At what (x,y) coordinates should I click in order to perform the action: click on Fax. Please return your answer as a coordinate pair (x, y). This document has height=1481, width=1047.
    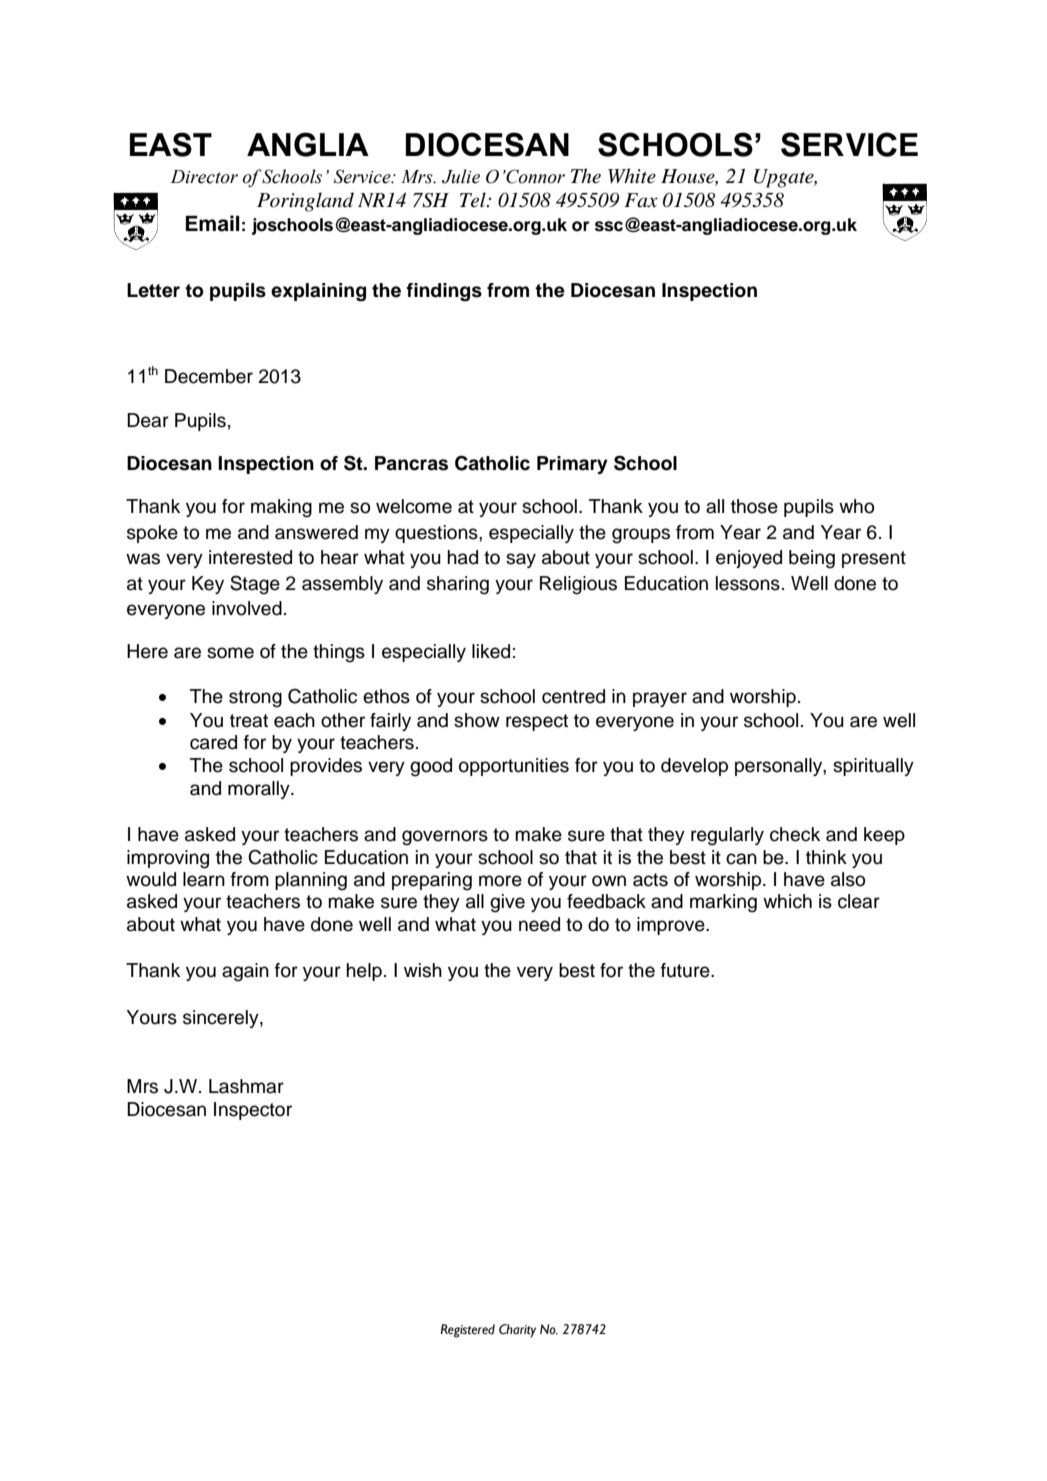
    Looking at the image, I should click on (641, 200).
